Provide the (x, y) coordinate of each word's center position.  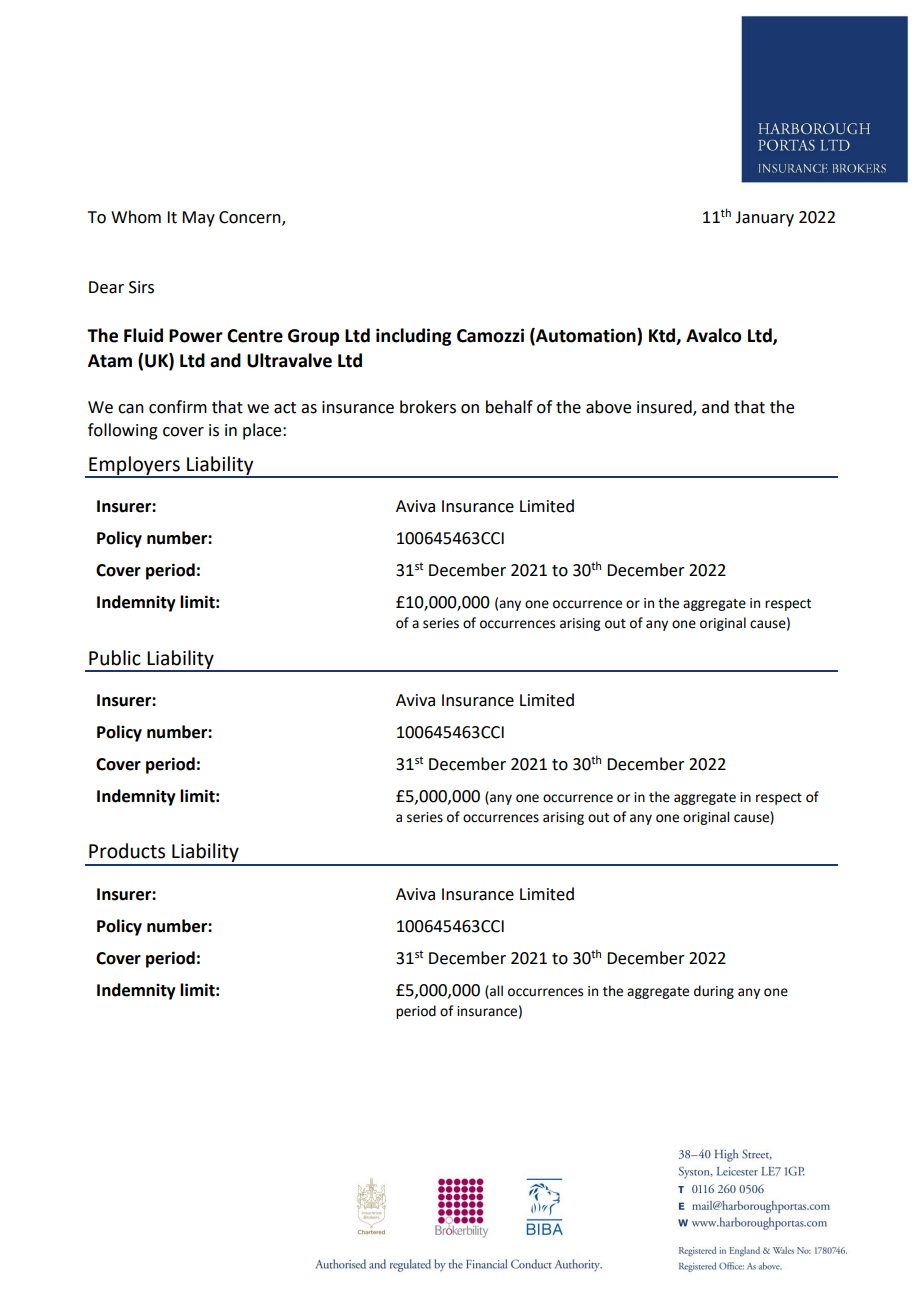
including (414, 337)
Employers (134, 466)
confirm (178, 407)
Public (115, 658)
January (764, 219)
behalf (509, 407)
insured (665, 408)
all (495, 991)
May (198, 219)
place (263, 431)
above (608, 407)
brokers (428, 407)
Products (127, 851)
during (714, 992)
